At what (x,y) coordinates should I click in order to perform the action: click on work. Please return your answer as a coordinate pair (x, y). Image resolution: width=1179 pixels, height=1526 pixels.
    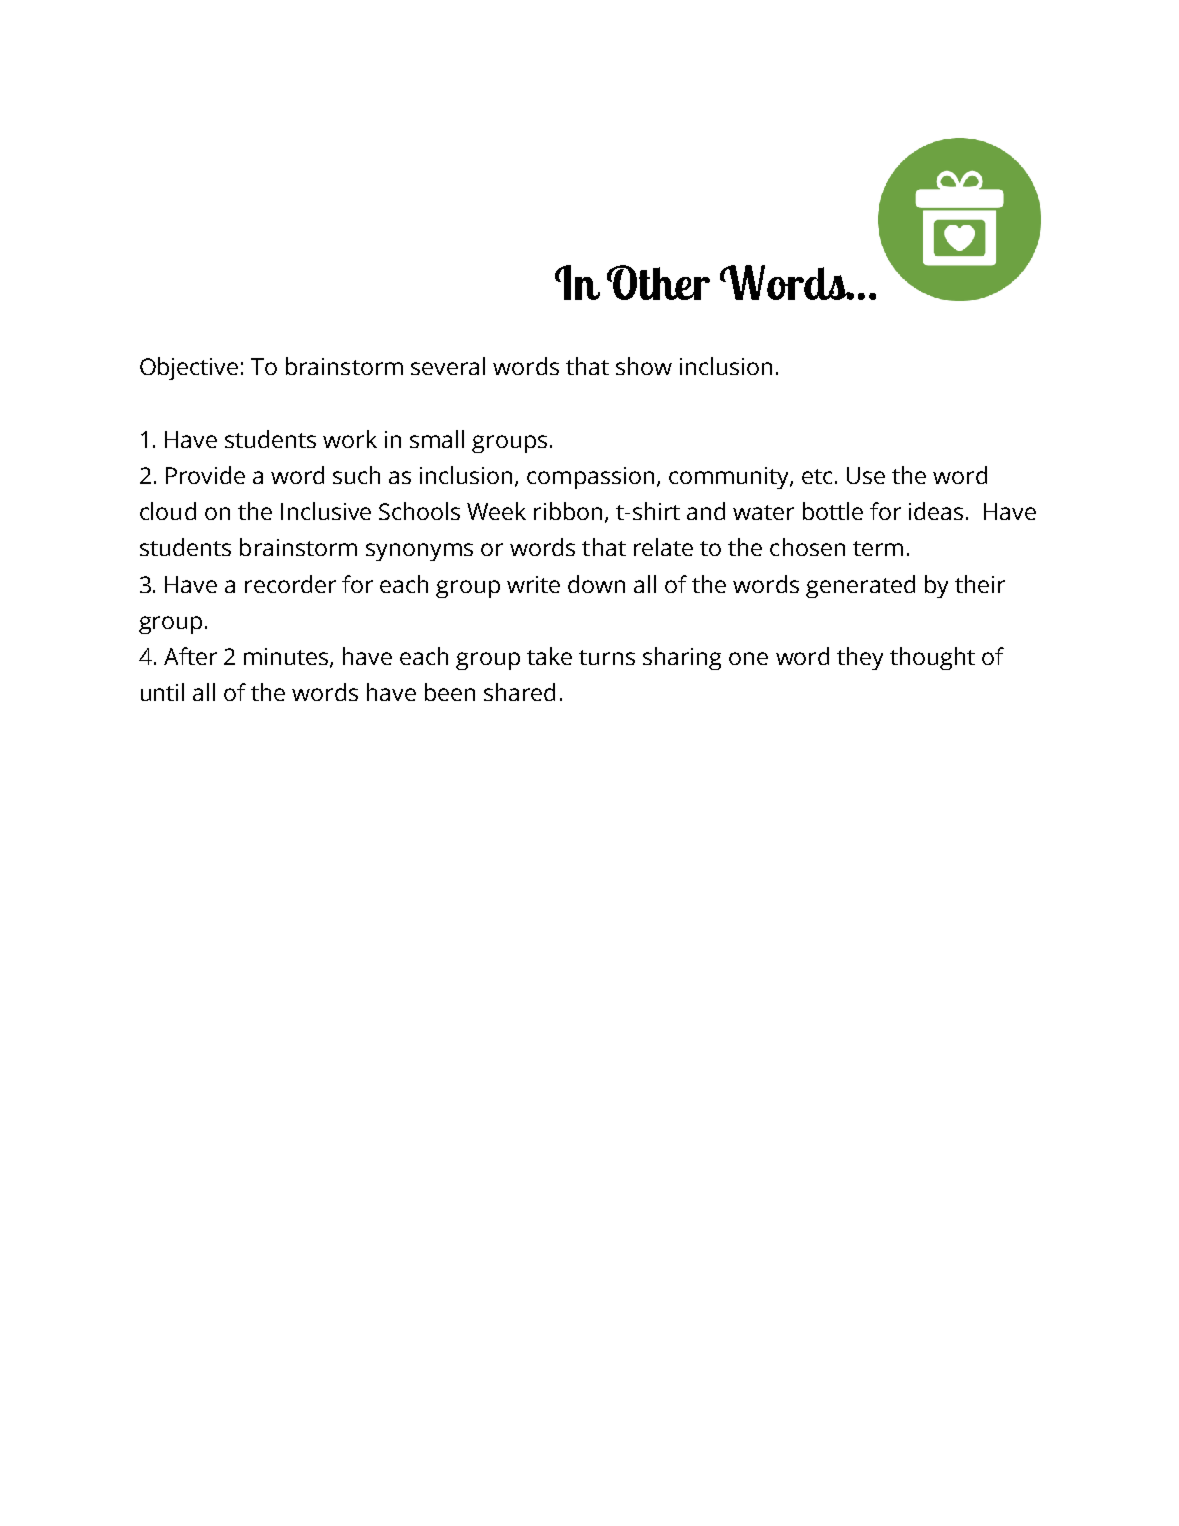
    Looking at the image, I should click on (350, 439).
